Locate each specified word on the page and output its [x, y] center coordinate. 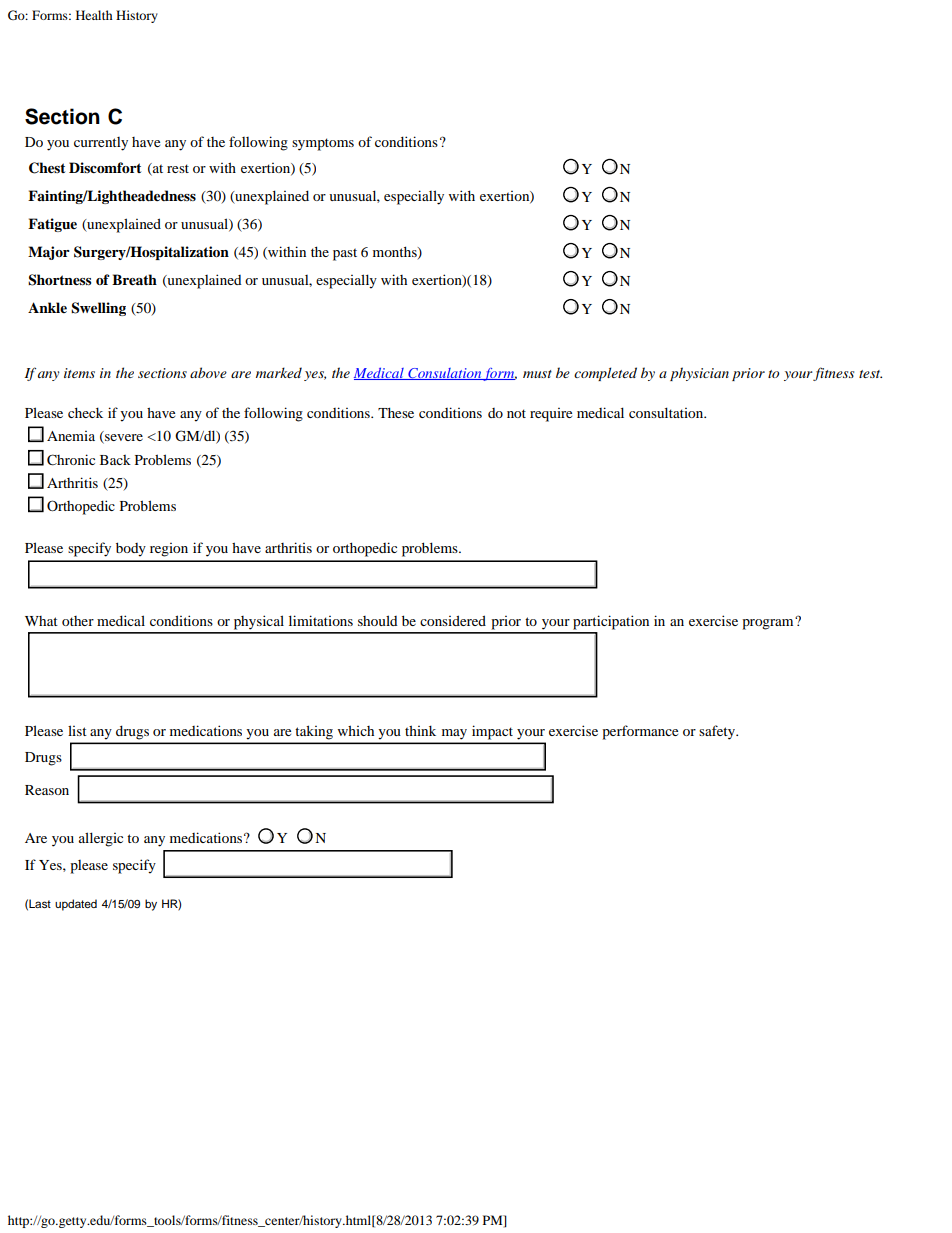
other [78, 621]
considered [453, 620]
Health [94, 15]
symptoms [323, 144]
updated [76, 905]
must [537, 374]
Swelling [98, 309]
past [345, 254]
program [769, 623]
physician [699, 374]
